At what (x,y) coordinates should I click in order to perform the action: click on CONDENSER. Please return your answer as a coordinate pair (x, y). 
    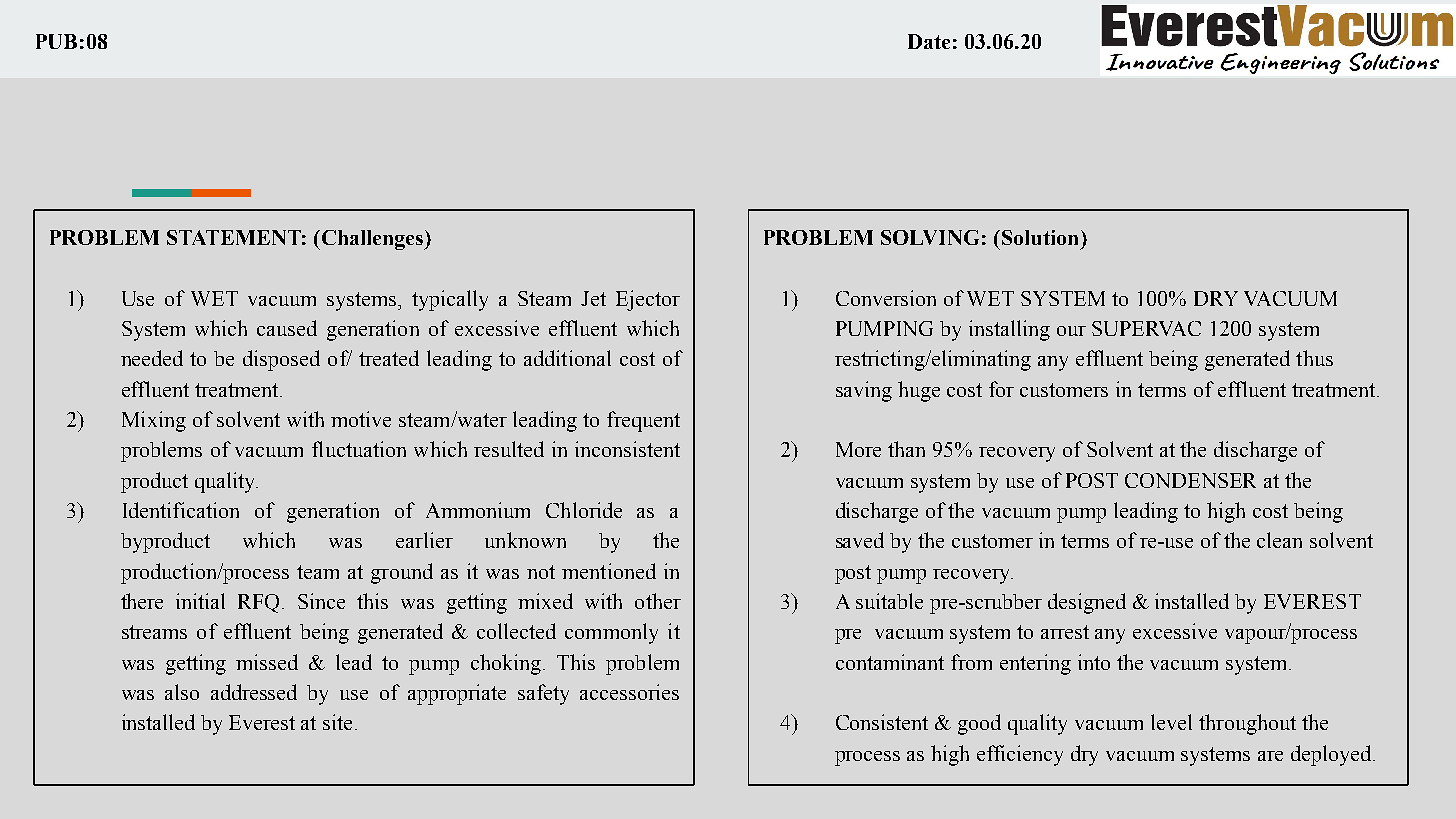
    Looking at the image, I should click on (1190, 480).
